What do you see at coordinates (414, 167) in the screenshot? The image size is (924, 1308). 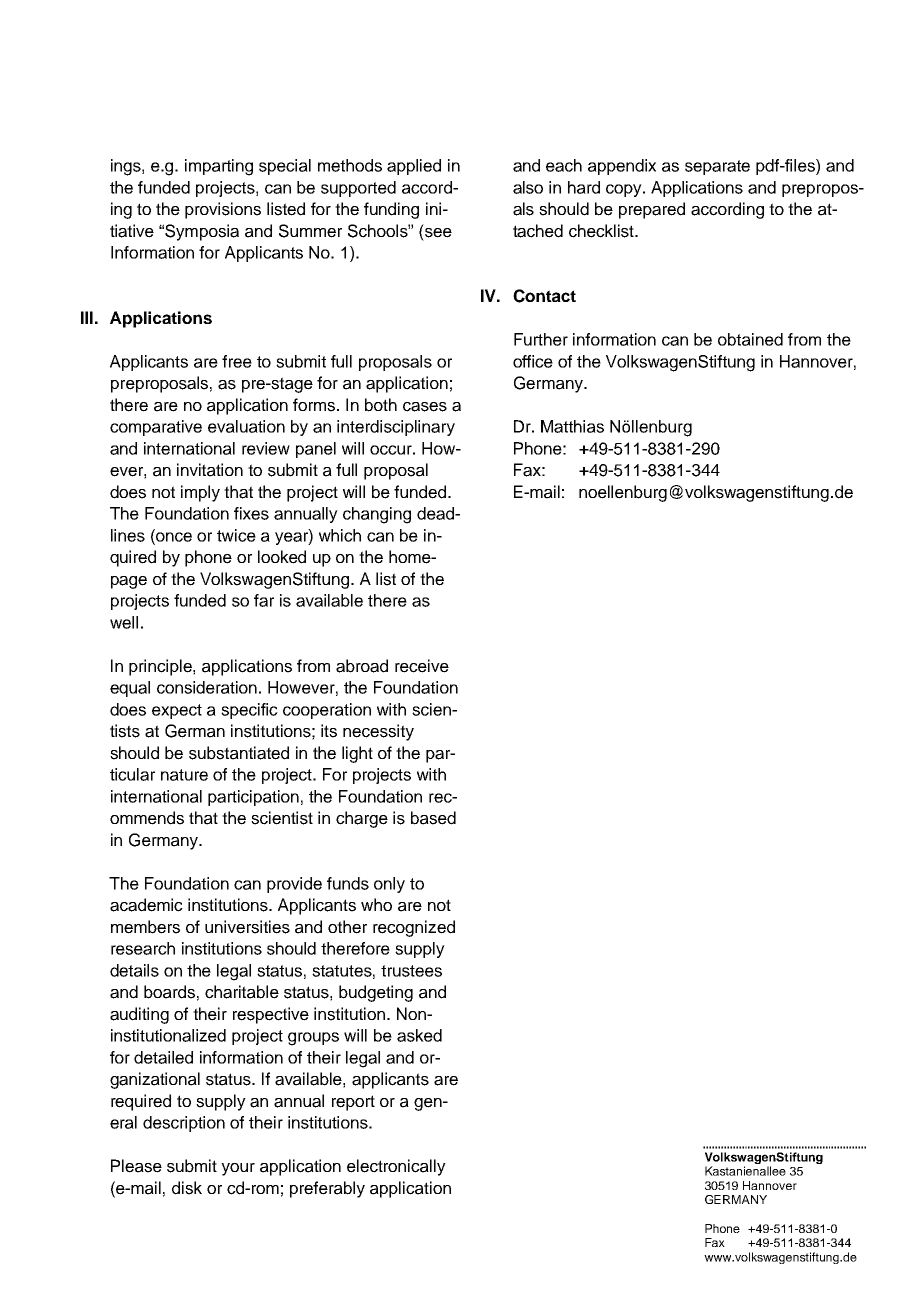 I see `applied` at bounding box center [414, 167].
